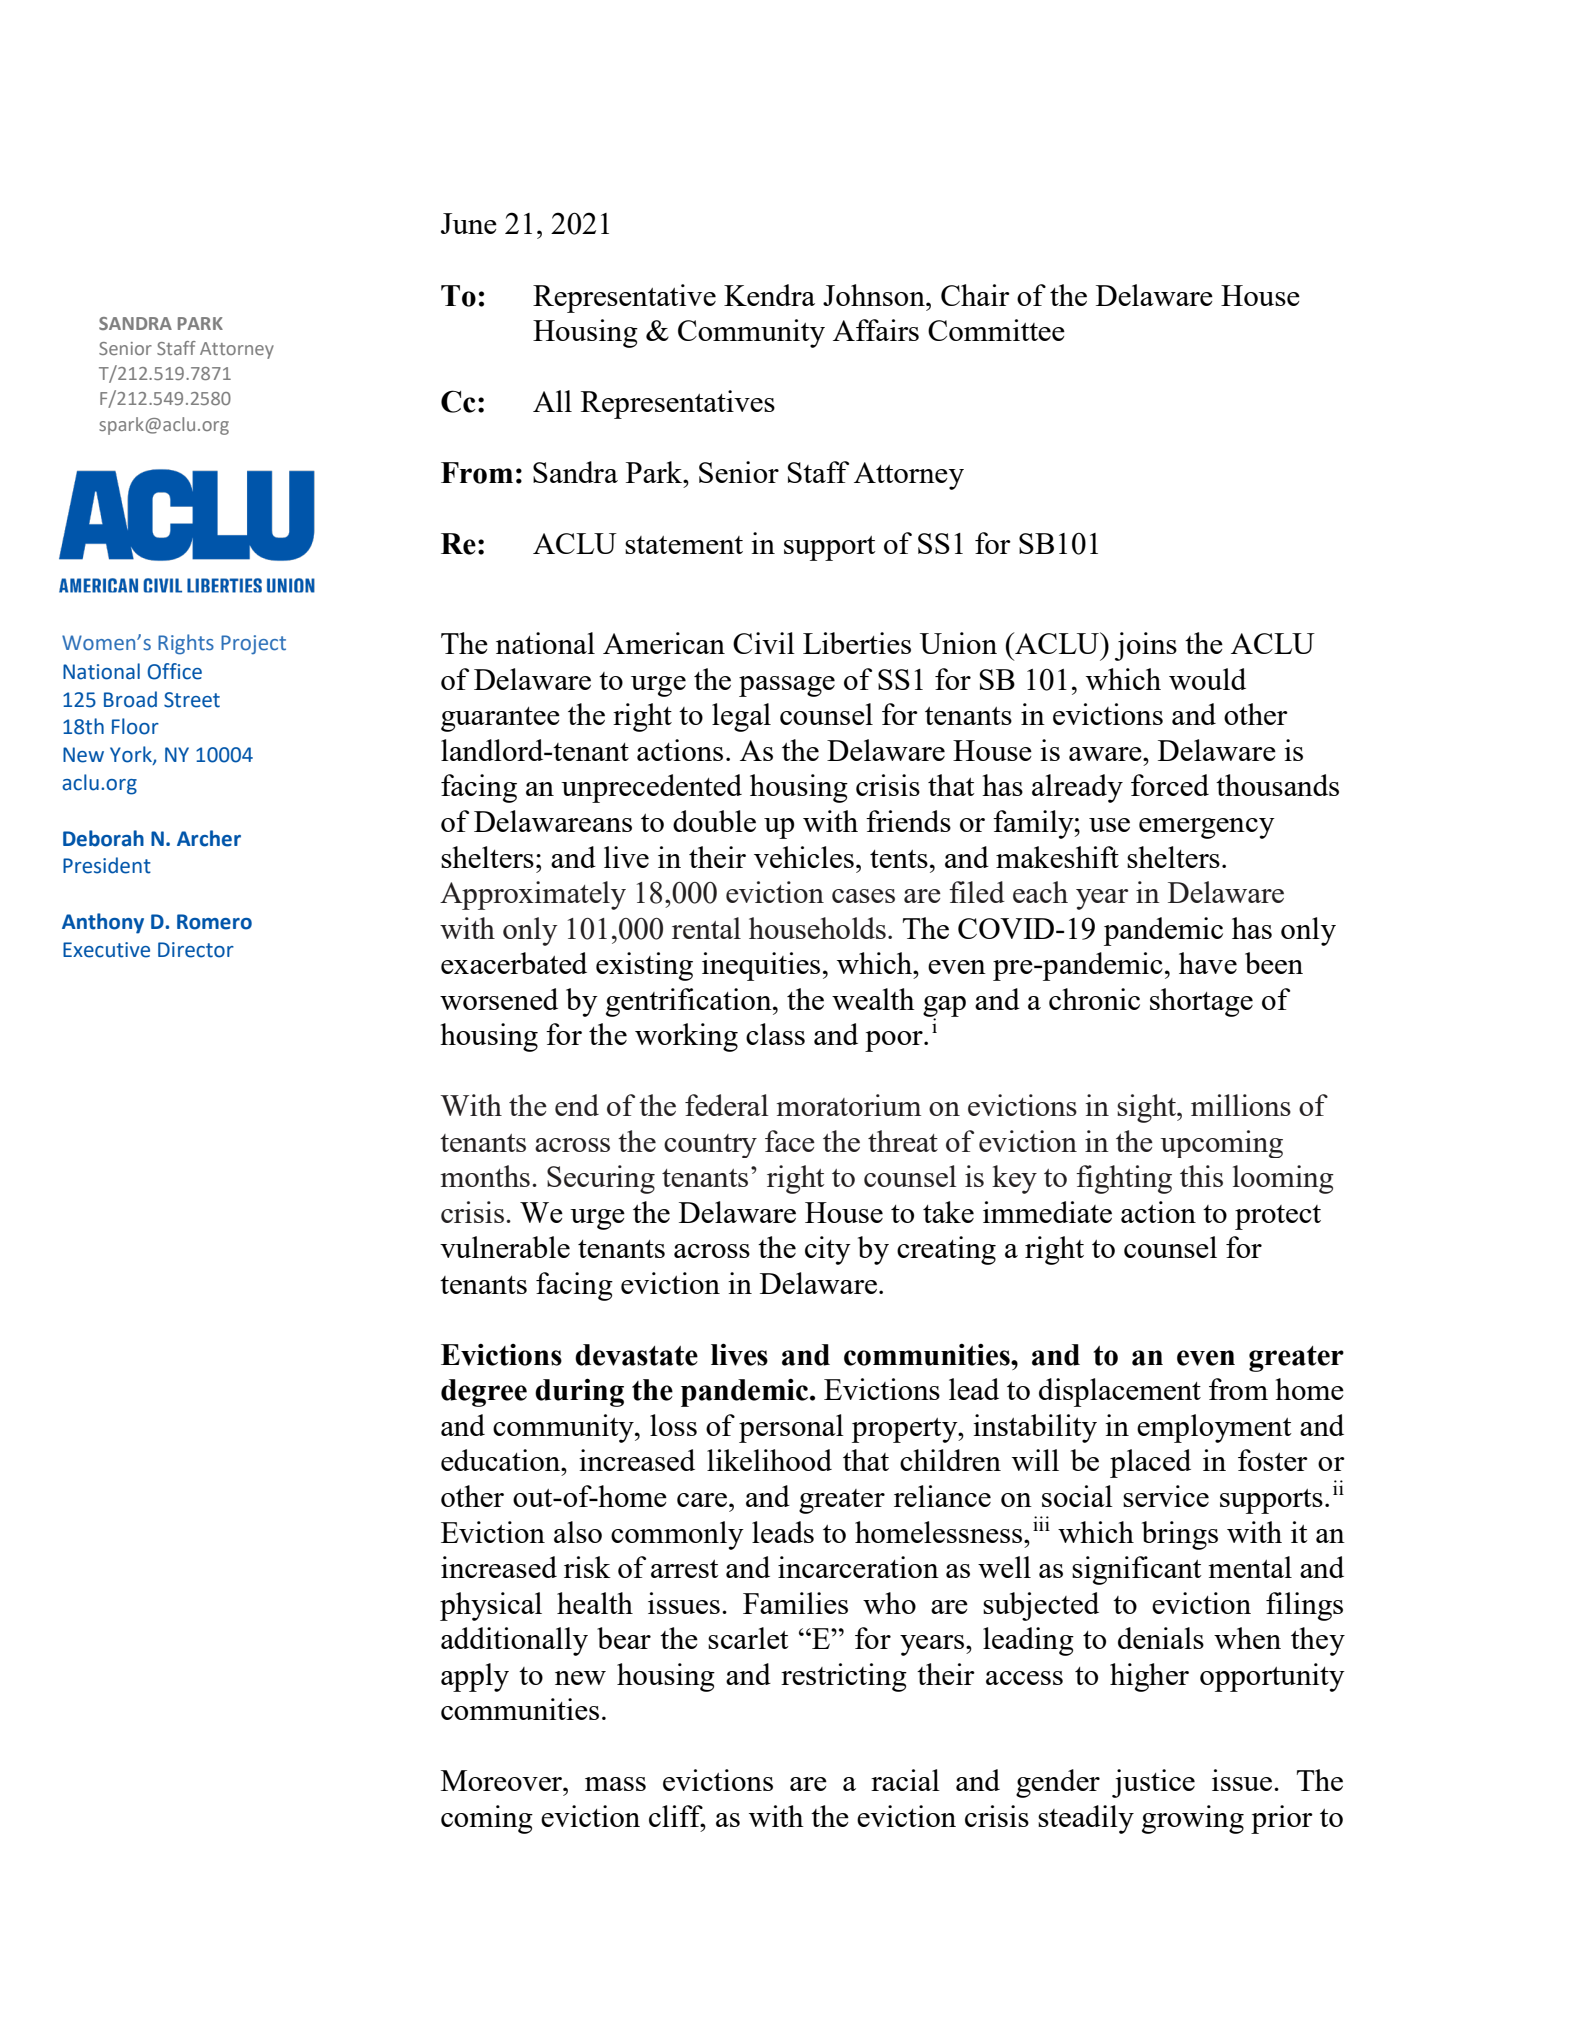  Describe the element at coordinates (1170, 785) in the document. I see `forced` at that location.
